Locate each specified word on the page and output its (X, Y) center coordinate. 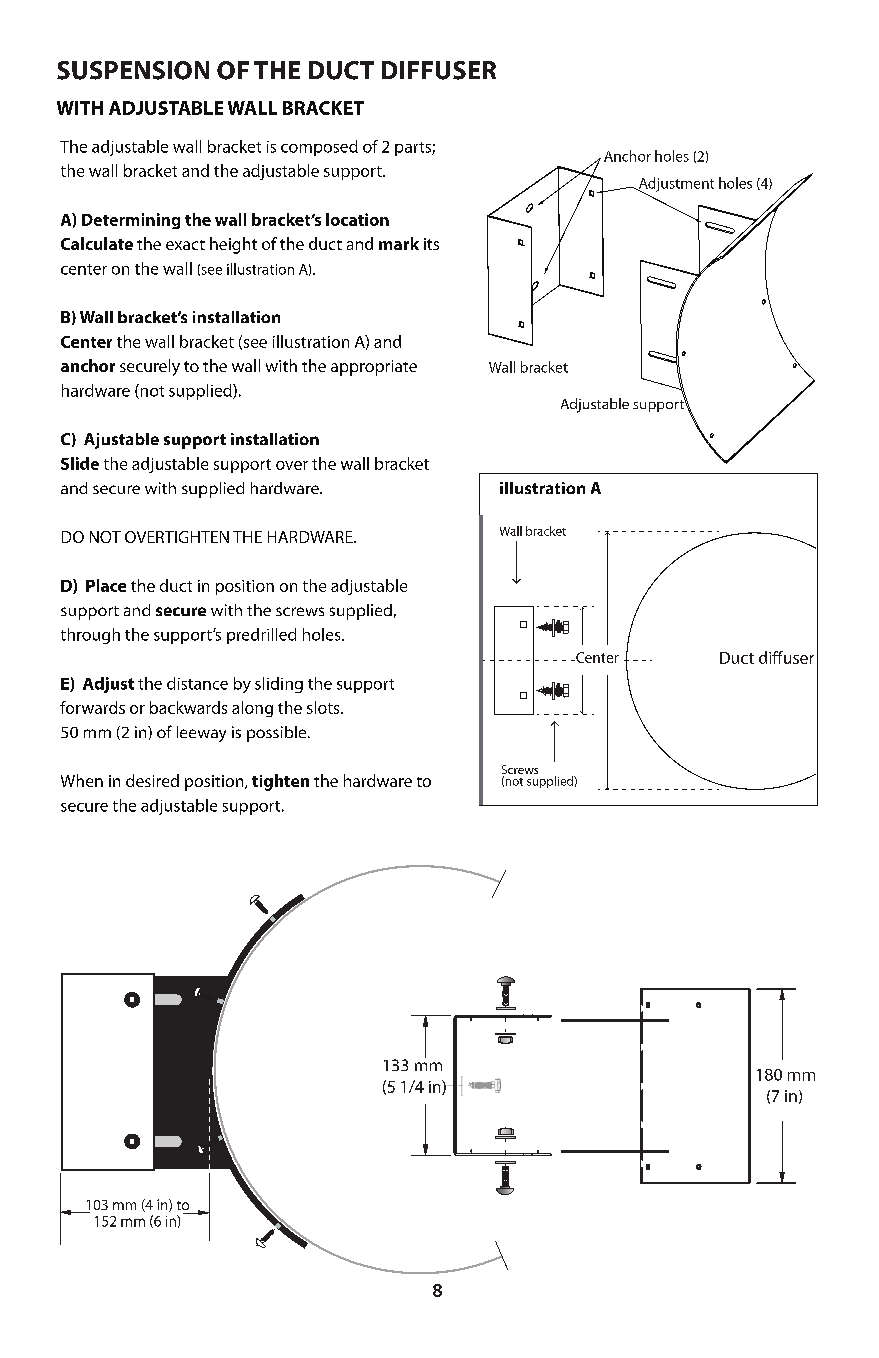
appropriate (374, 368)
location (357, 219)
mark (399, 243)
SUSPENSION (133, 70)
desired (152, 780)
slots (324, 707)
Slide (80, 463)
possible (278, 734)
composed (319, 148)
